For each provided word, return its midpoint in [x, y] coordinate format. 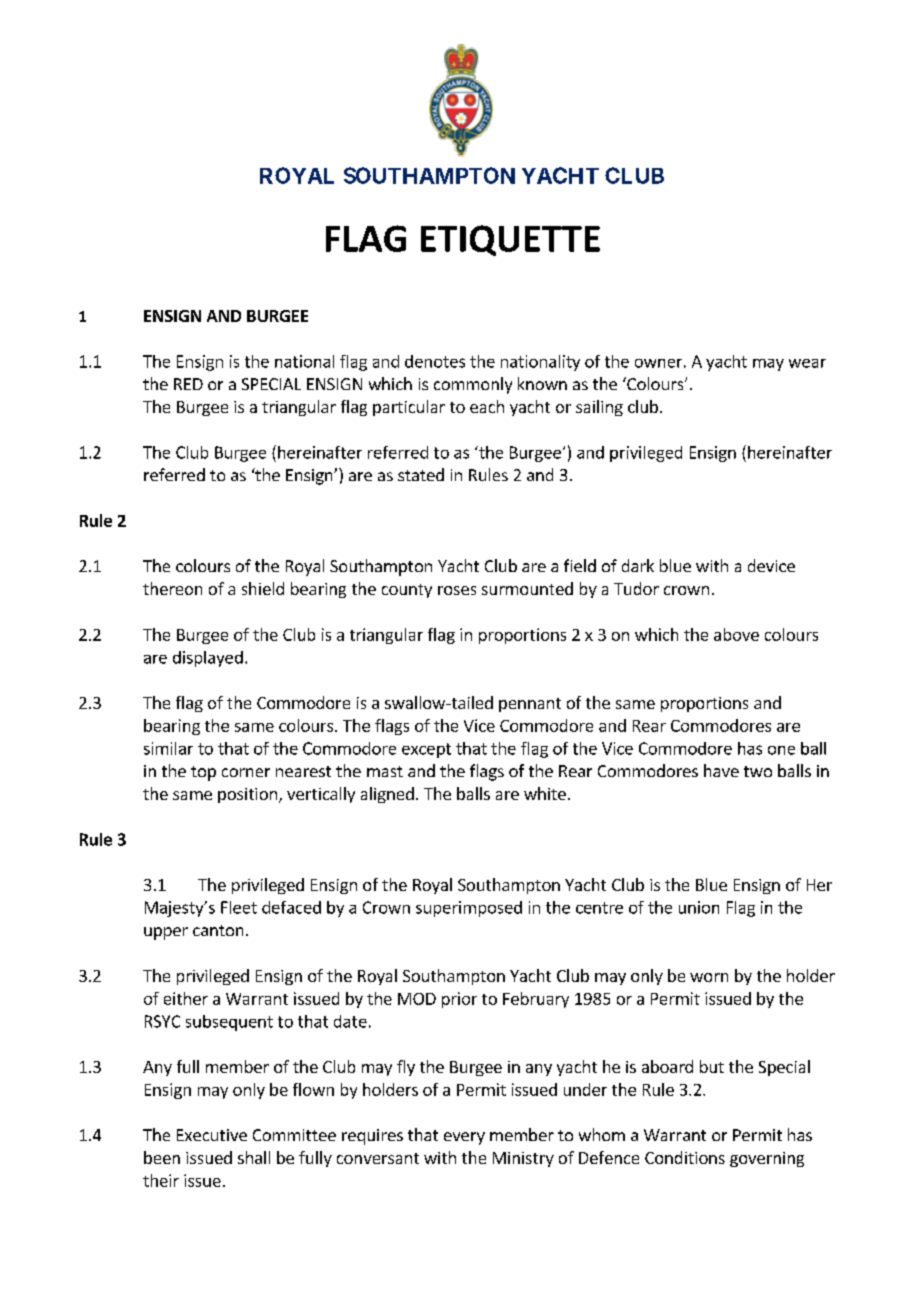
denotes [435, 361]
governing [767, 1159]
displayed [208, 659]
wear [807, 363]
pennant [530, 705]
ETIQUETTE [510, 240]
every [464, 1138]
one [781, 750]
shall [254, 1157]
